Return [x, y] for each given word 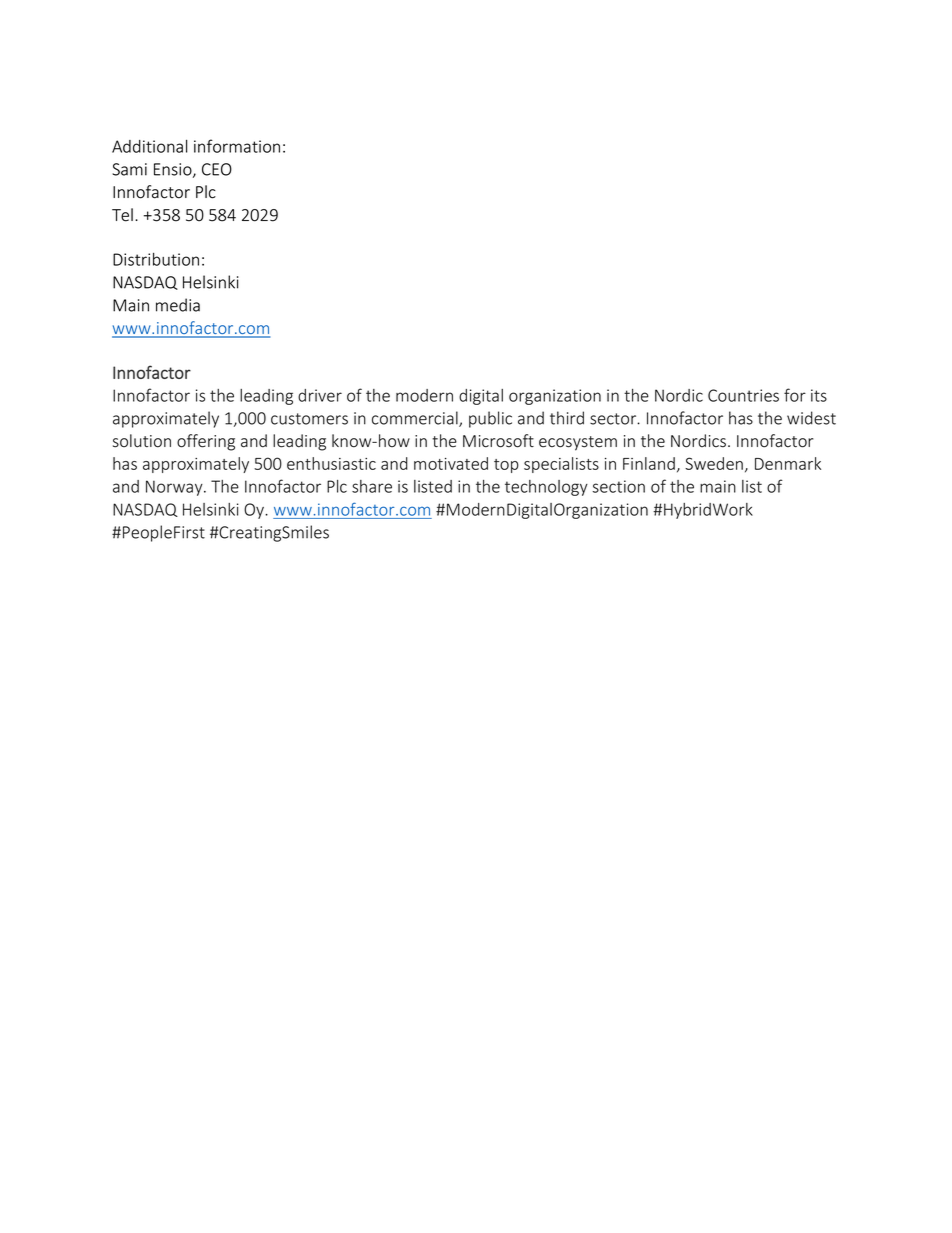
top [506, 466]
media [178, 305]
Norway [175, 488]
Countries [743, 395]
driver [320, 395]
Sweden [714, 463]
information [237, 146]
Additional [149, 146]
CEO [217, 169]
